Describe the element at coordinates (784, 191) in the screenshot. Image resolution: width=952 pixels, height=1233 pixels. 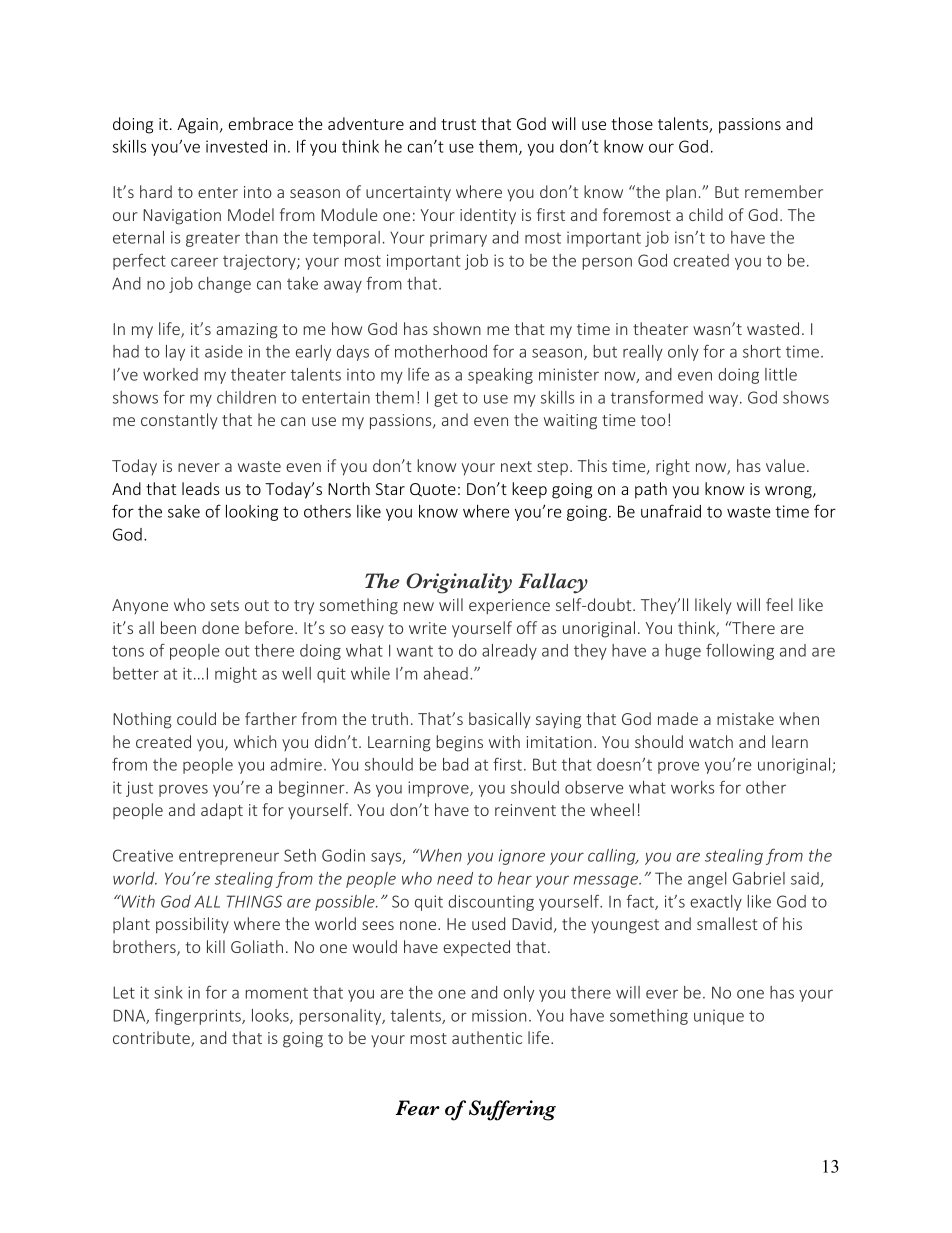
I see `remember` at that location.
